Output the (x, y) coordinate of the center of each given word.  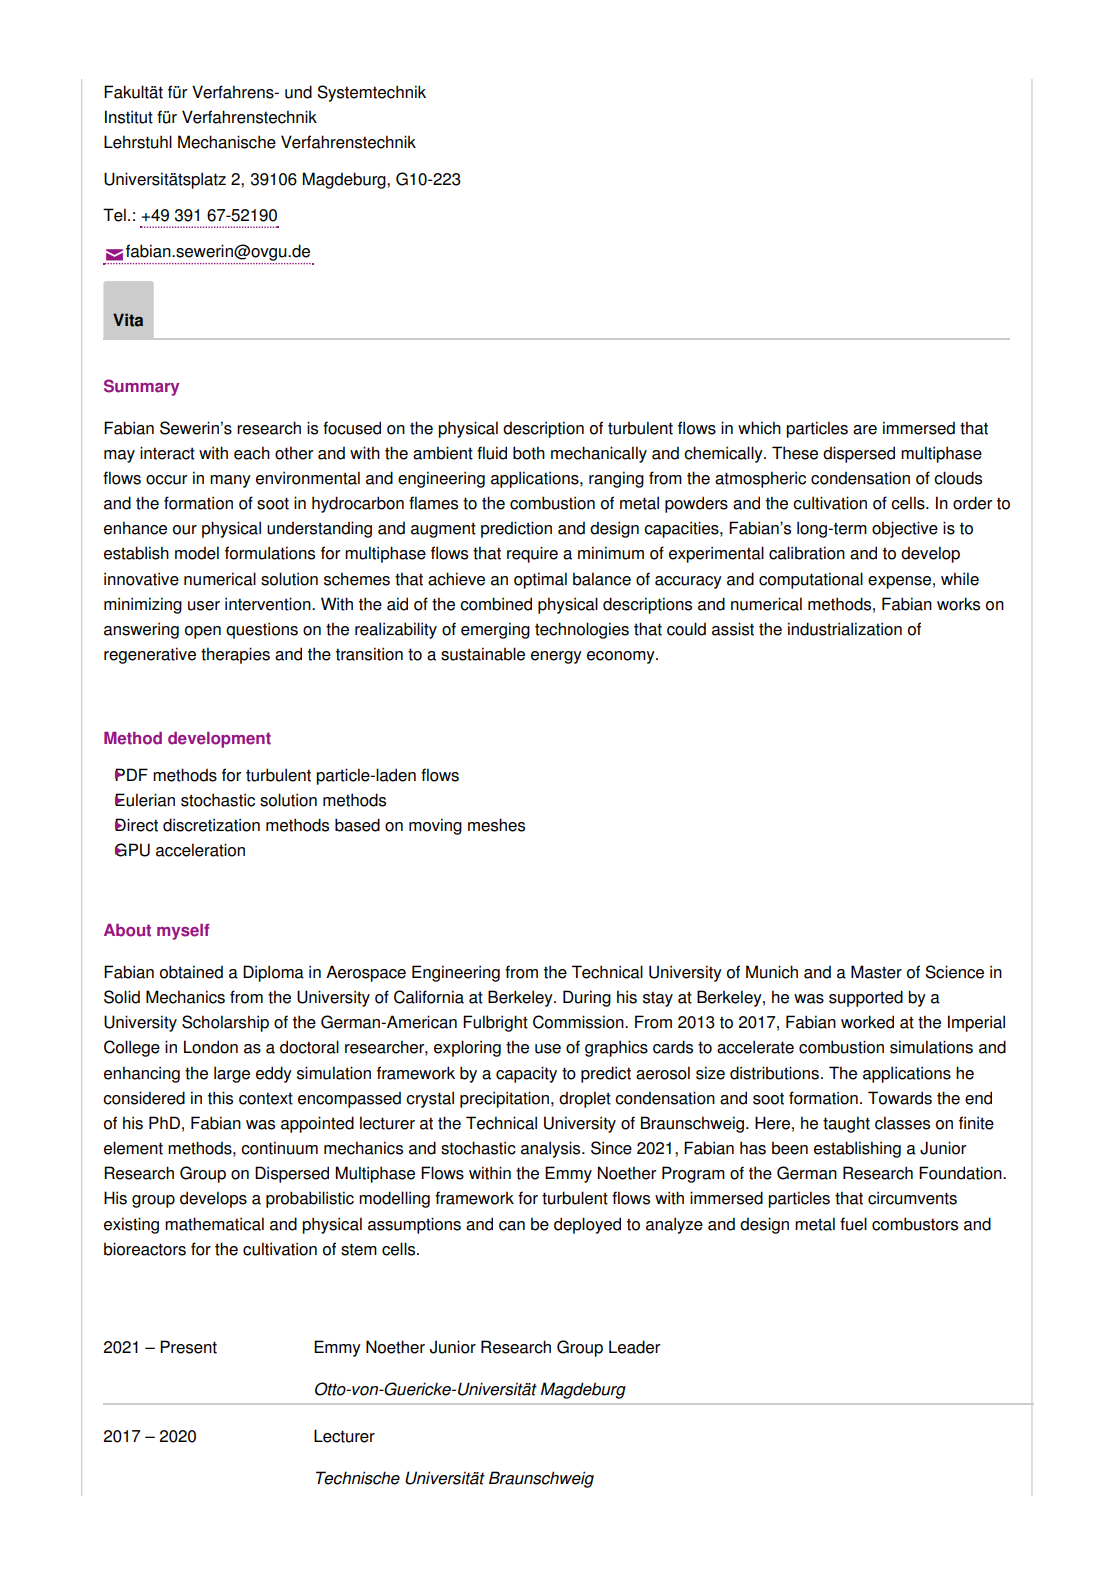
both (529, 453)
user (204, 606)
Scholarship (225, 1023)
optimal (540, 580)
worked (867, 1022)
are (865, 430)
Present (188, 1347)
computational (811, 580)
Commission (579, 1022)
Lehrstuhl (138, 142)
